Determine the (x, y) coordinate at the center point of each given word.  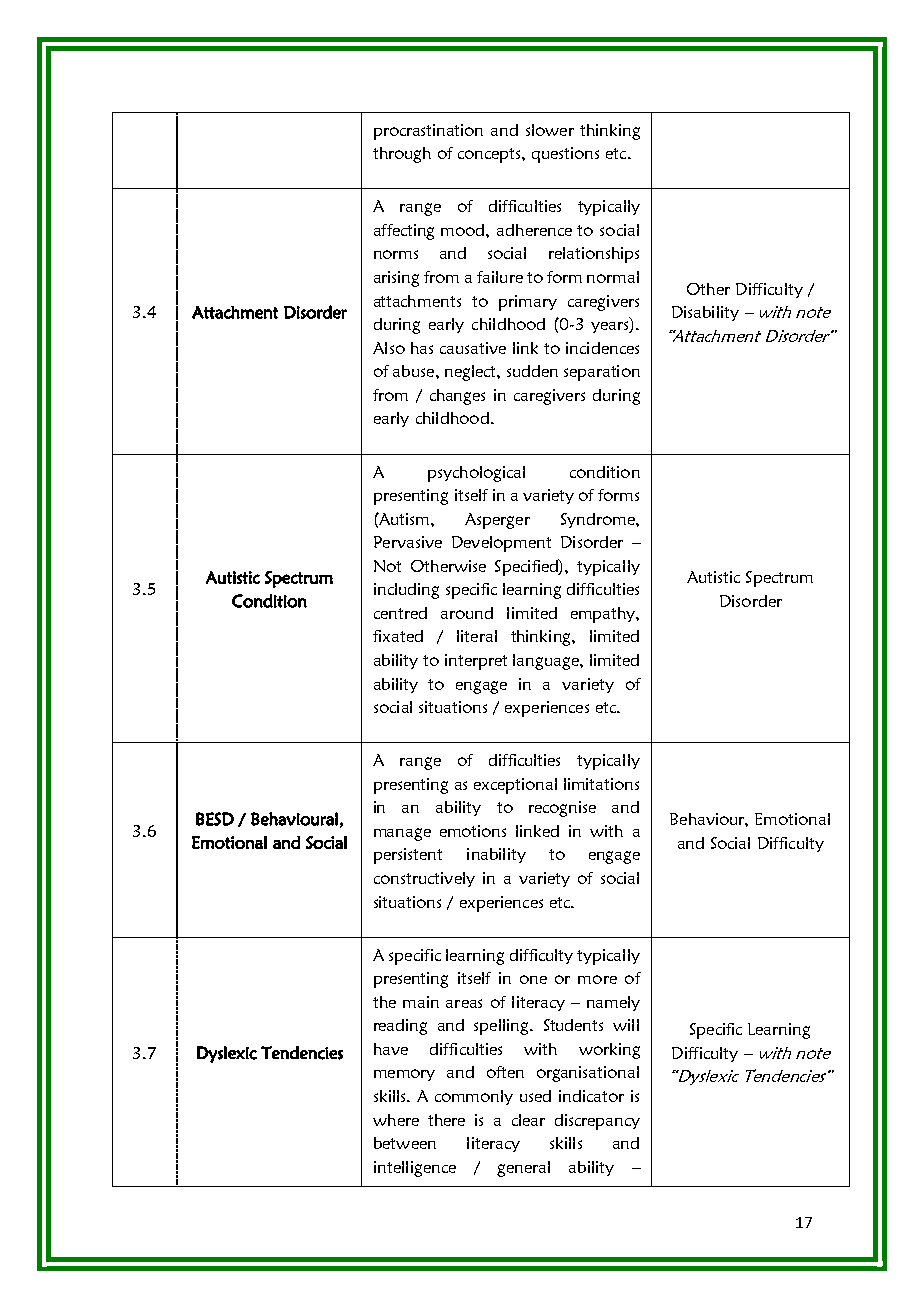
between (405, 1143)
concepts (490, 155)
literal (477, 636)
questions (565, 155)
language (547, 662)
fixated (398, 636)
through (402, 155)
